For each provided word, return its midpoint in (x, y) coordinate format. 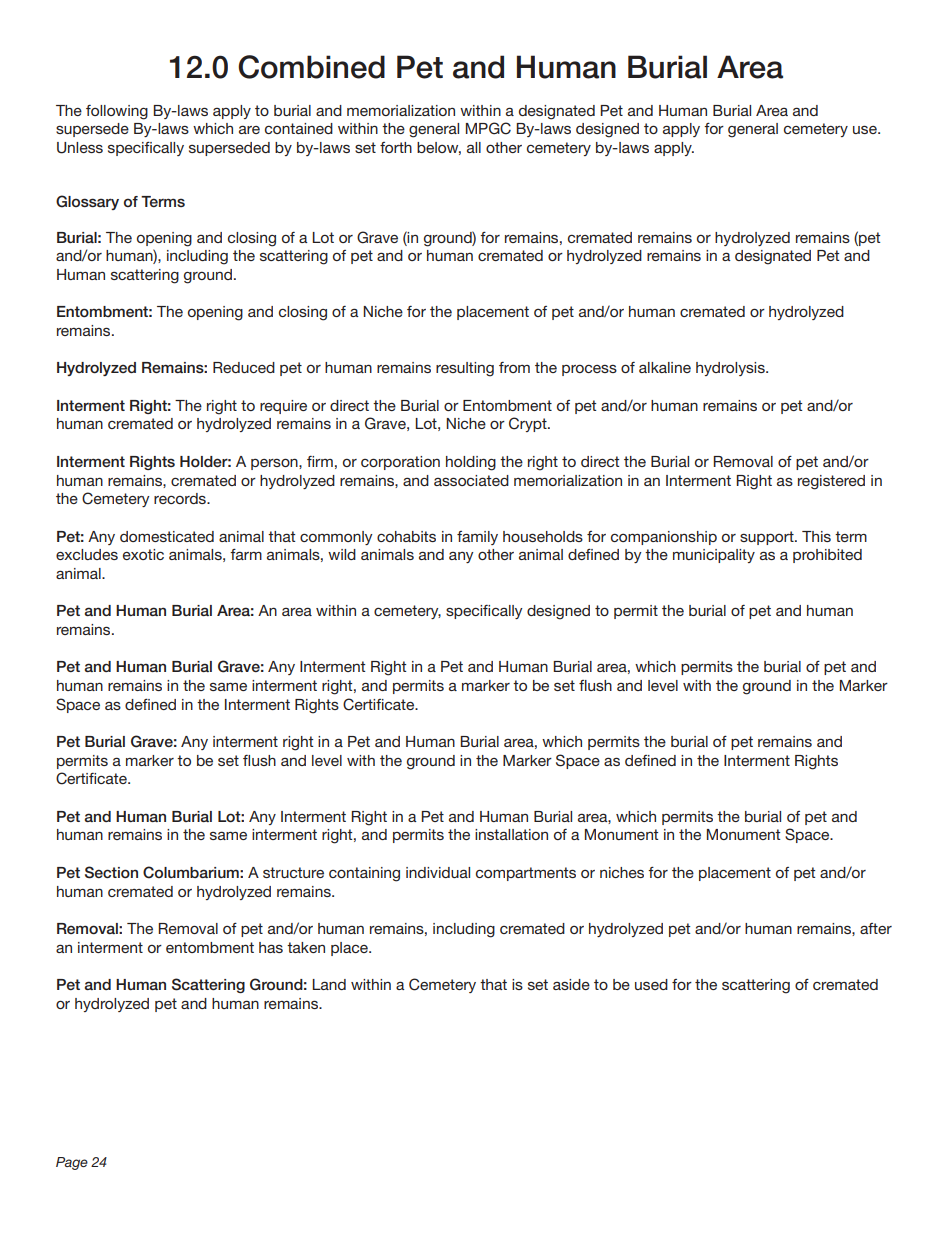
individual (438, 872)
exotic (143, 554)
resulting (465, 369)
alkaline (665, 367)
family (477, 538)
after (876, 928)
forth (396, 147)
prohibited (827, 556)
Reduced (244, 367)
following (117, 112)
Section (111, 872)
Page (72, 1163)
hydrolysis (731, 369)
